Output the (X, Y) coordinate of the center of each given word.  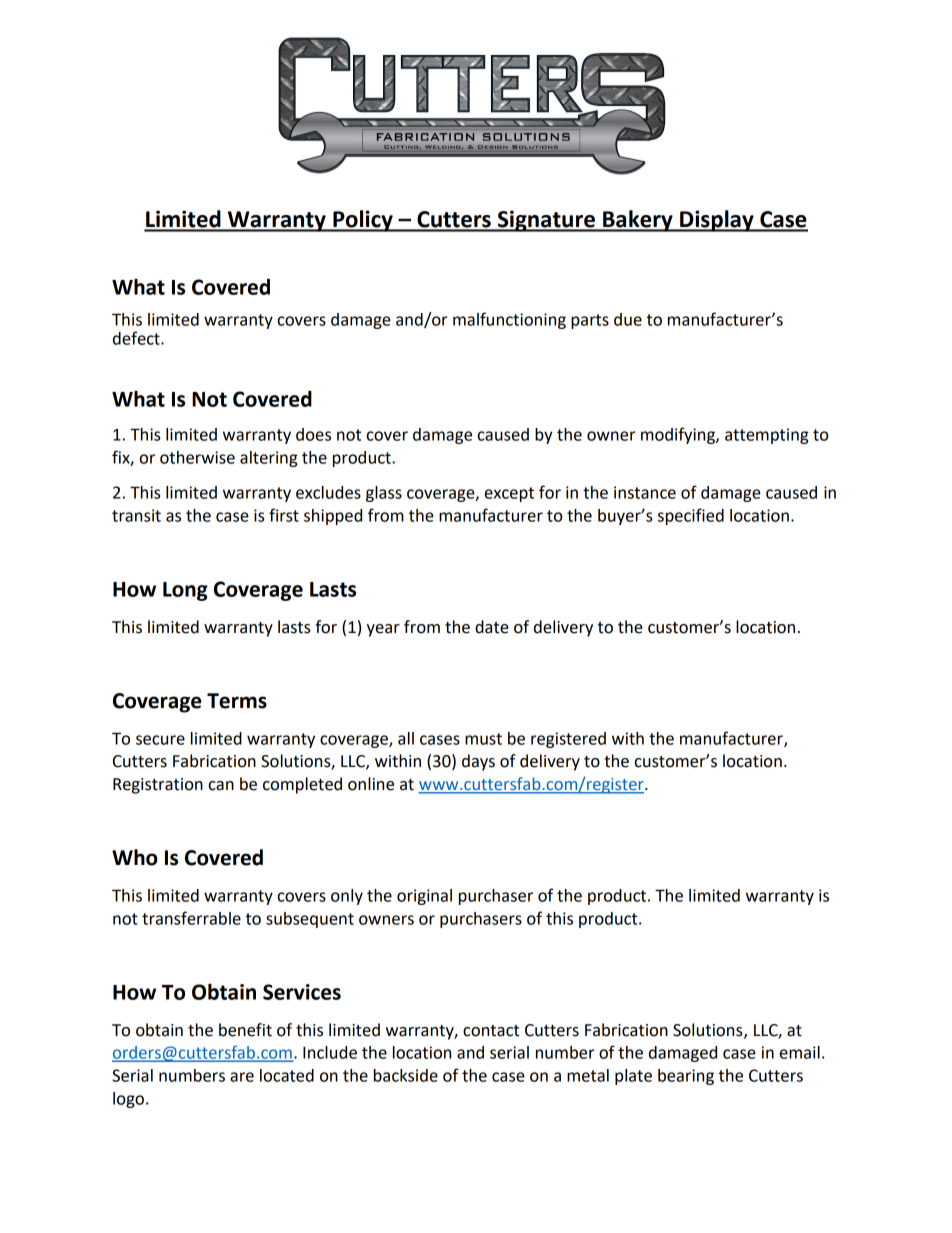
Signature (546, 221)
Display (717, 221)
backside (406, 1075)
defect (137, 338)
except (509, 494)
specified (691, 516)
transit (136, 515)
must (483, 739)
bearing (686, 1077)
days (478, 762)
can (221, 786)
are (242, 1077)
